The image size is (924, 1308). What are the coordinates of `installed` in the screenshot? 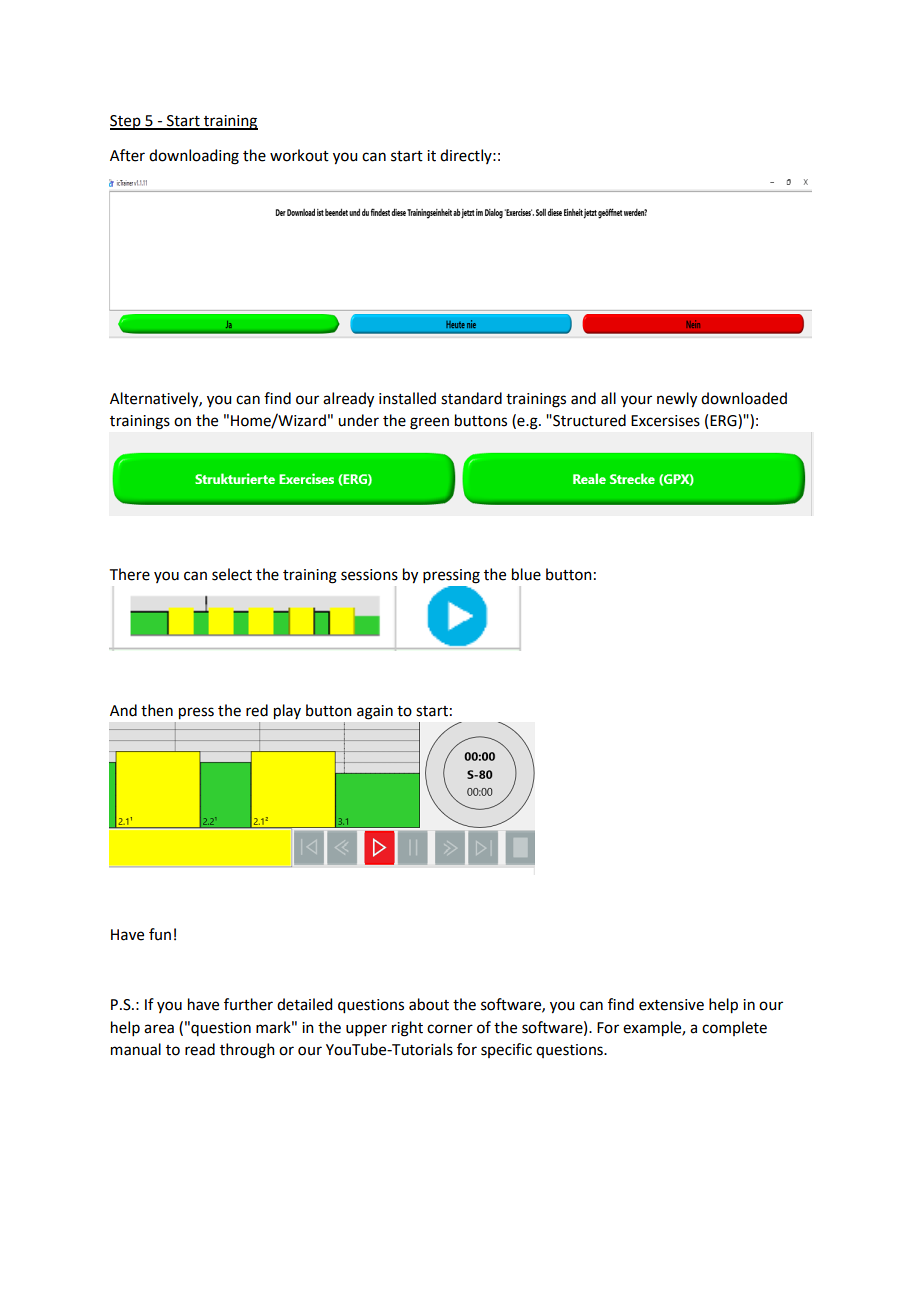 It's located at (407, 398).
